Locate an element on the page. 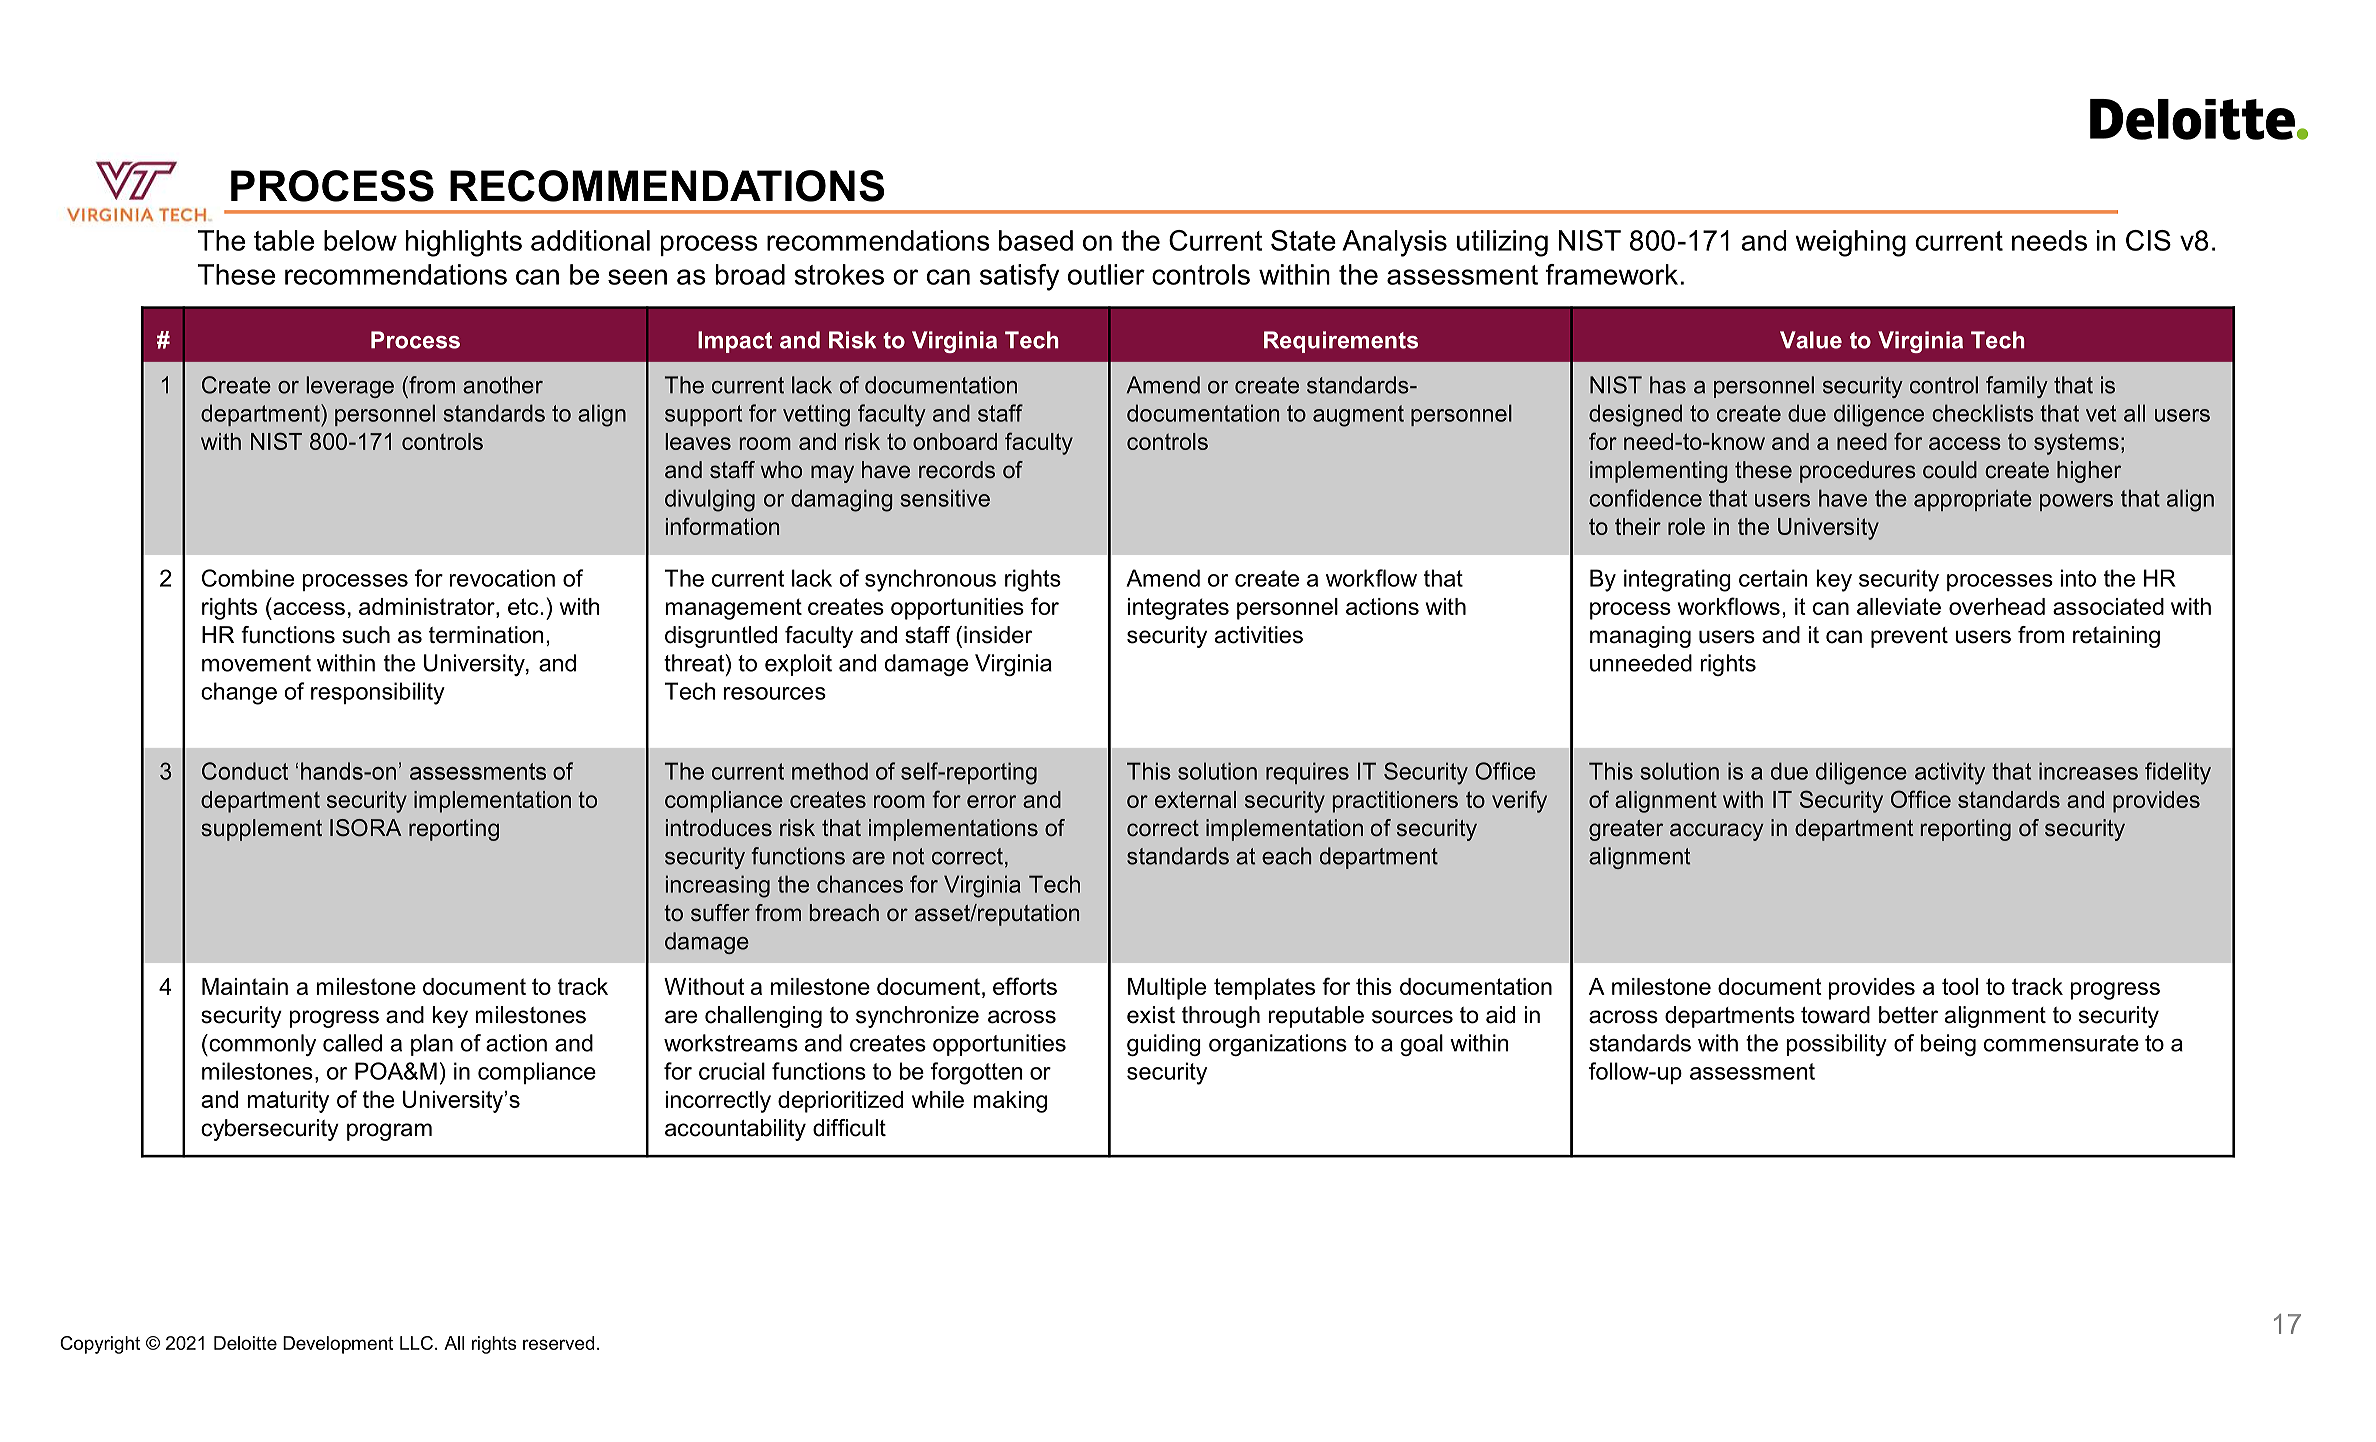 The image size is (2376, 1442). below is located at coordinates (360, 240).
